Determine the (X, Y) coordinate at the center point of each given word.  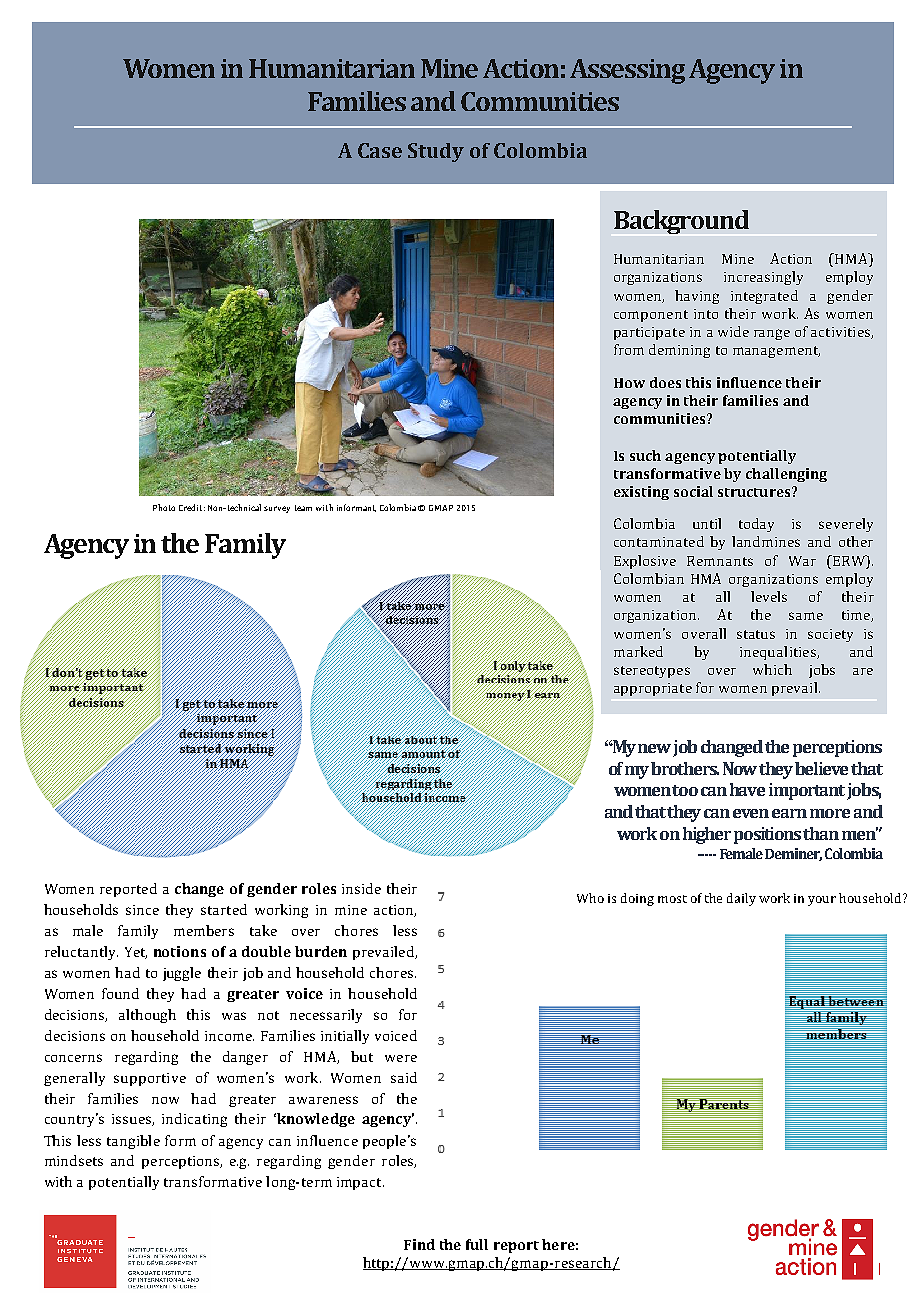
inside (361, 888)
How (629, 383)
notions (180, 951)
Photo (164, 507)
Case (380, 150)
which (772, 669)
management (776, 352)
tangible (133, 1142)
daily (741, 899)
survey (277, 509)
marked (638, 651)
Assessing (627, 71)
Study (436, 152)
